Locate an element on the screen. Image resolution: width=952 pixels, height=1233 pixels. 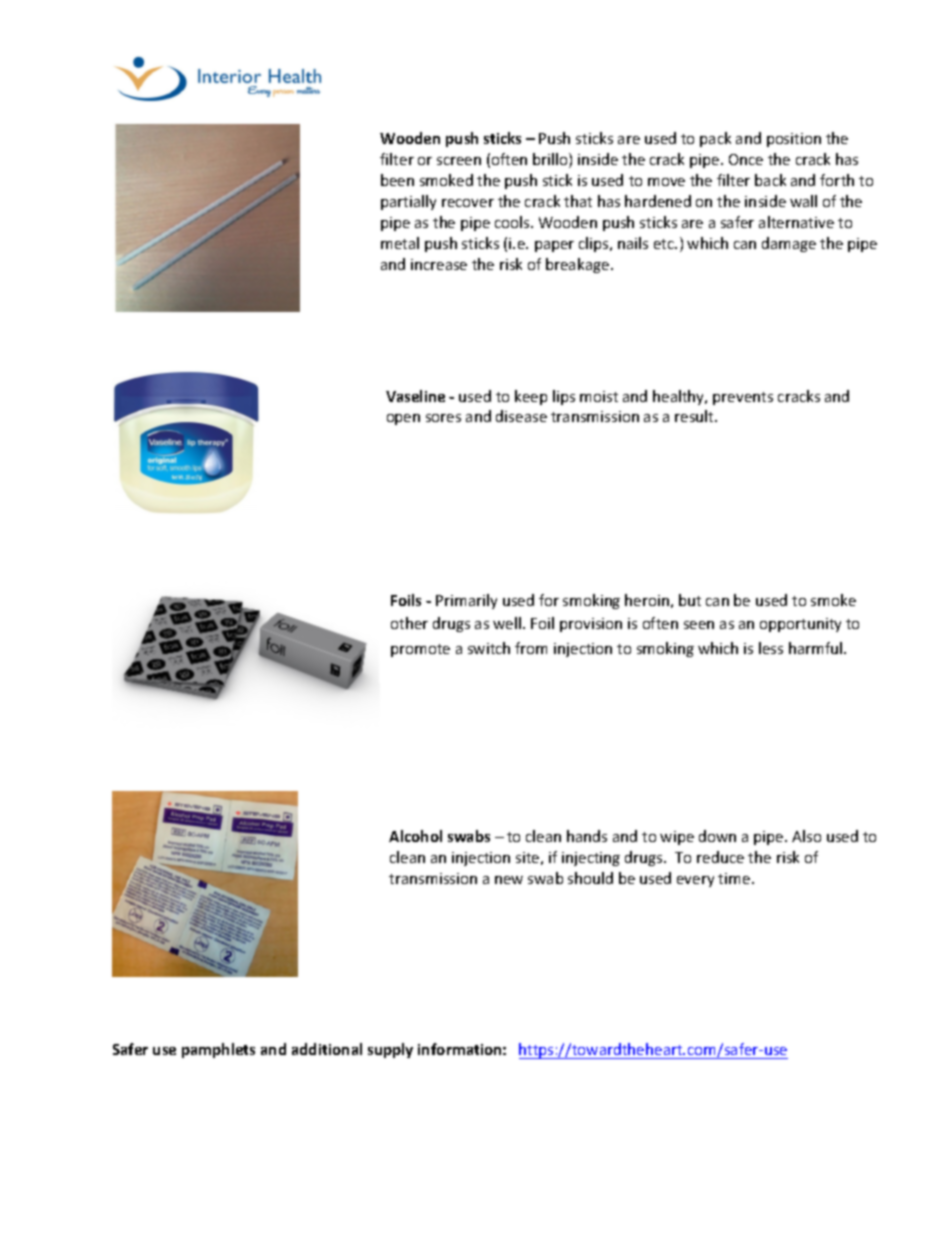
supply is located at coordinates (390, 1050).
